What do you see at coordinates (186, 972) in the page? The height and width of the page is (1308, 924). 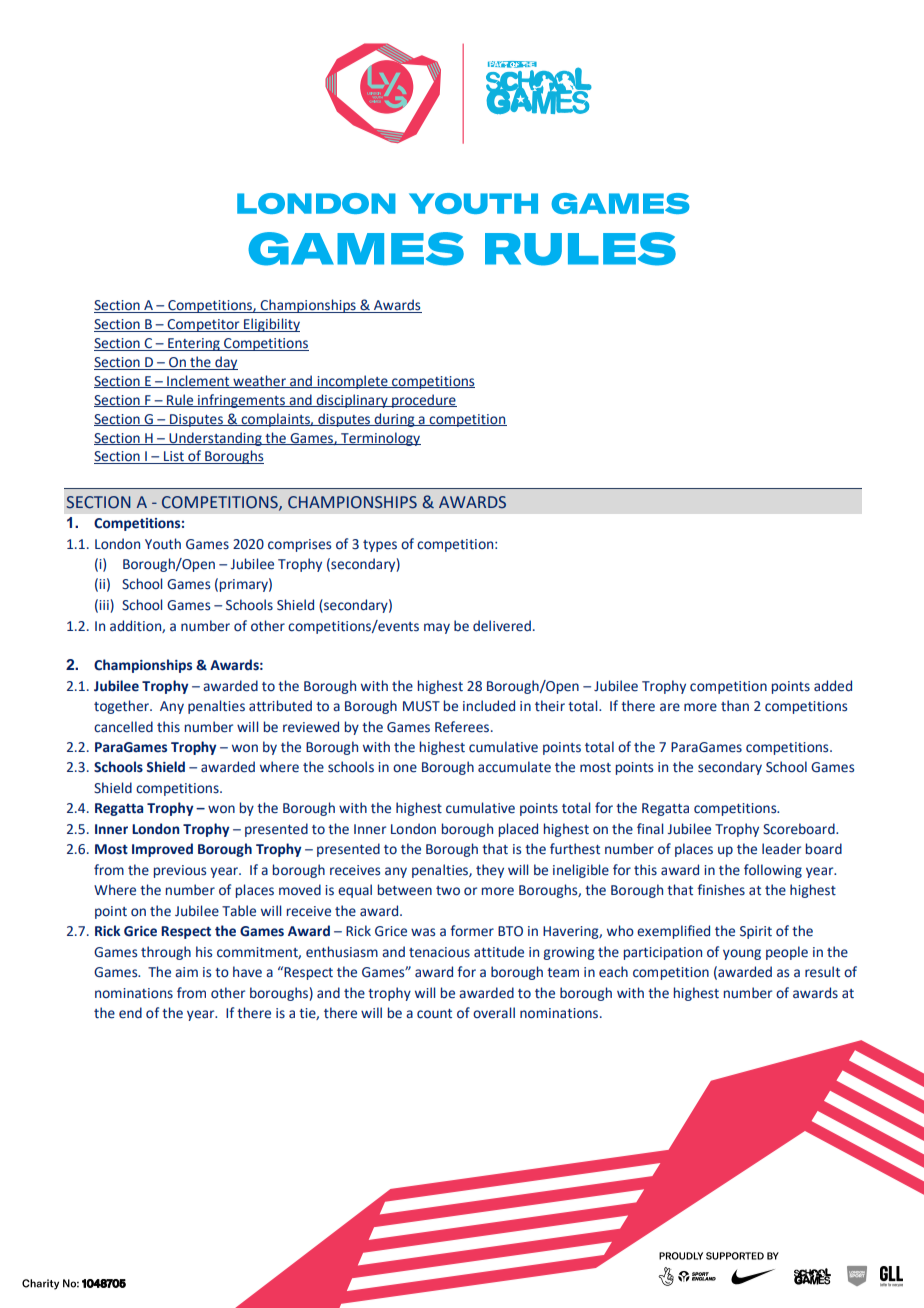 I see `aim` at bounding box center [186, 972].
